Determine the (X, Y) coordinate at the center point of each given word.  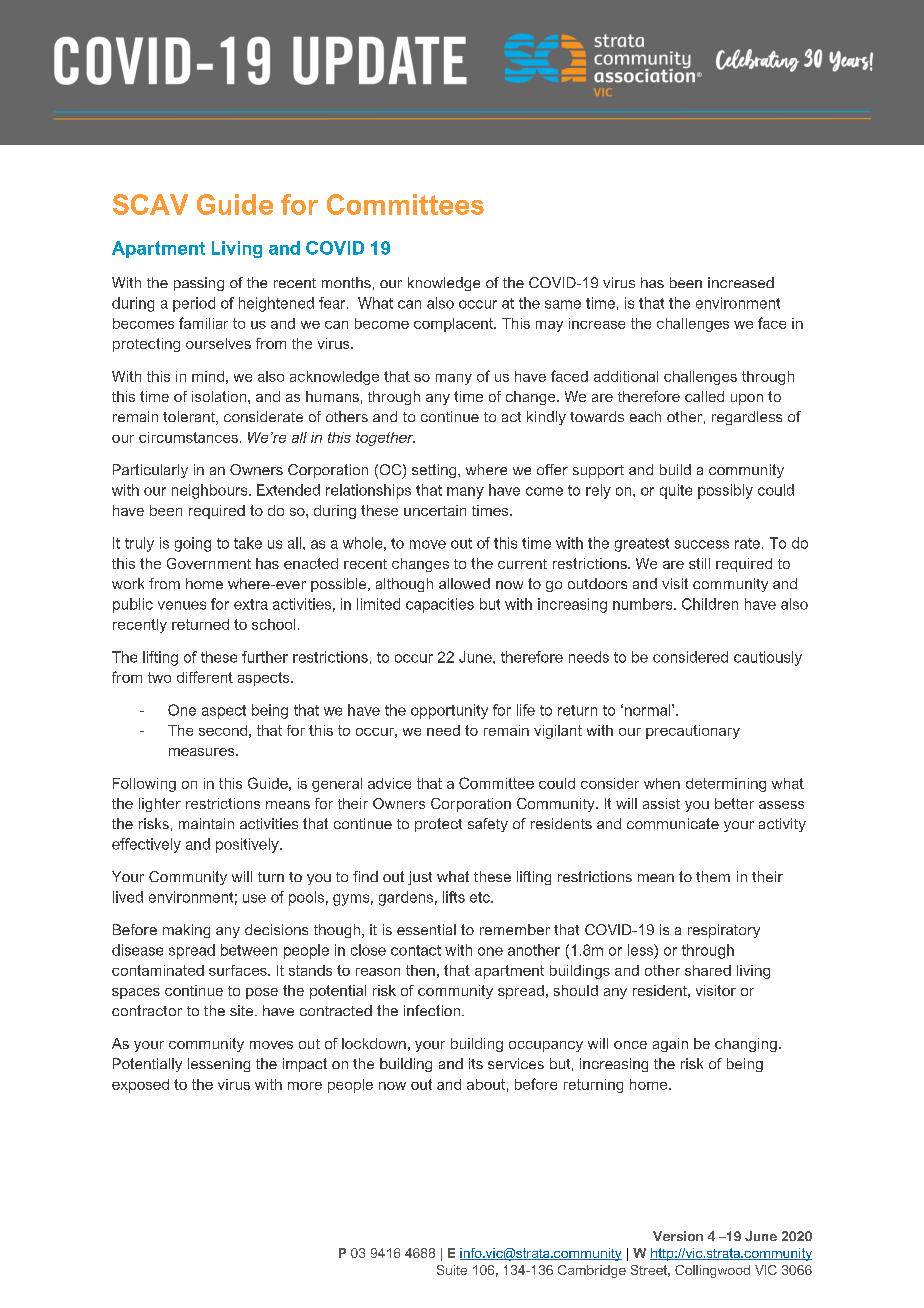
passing (199, 284)
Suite (452, 1270)
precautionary (693, 732)
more (305, 1086)
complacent (455, 325)
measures (203, 752)
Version (678, 1236)
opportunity (449, 711)
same (563, 304)
